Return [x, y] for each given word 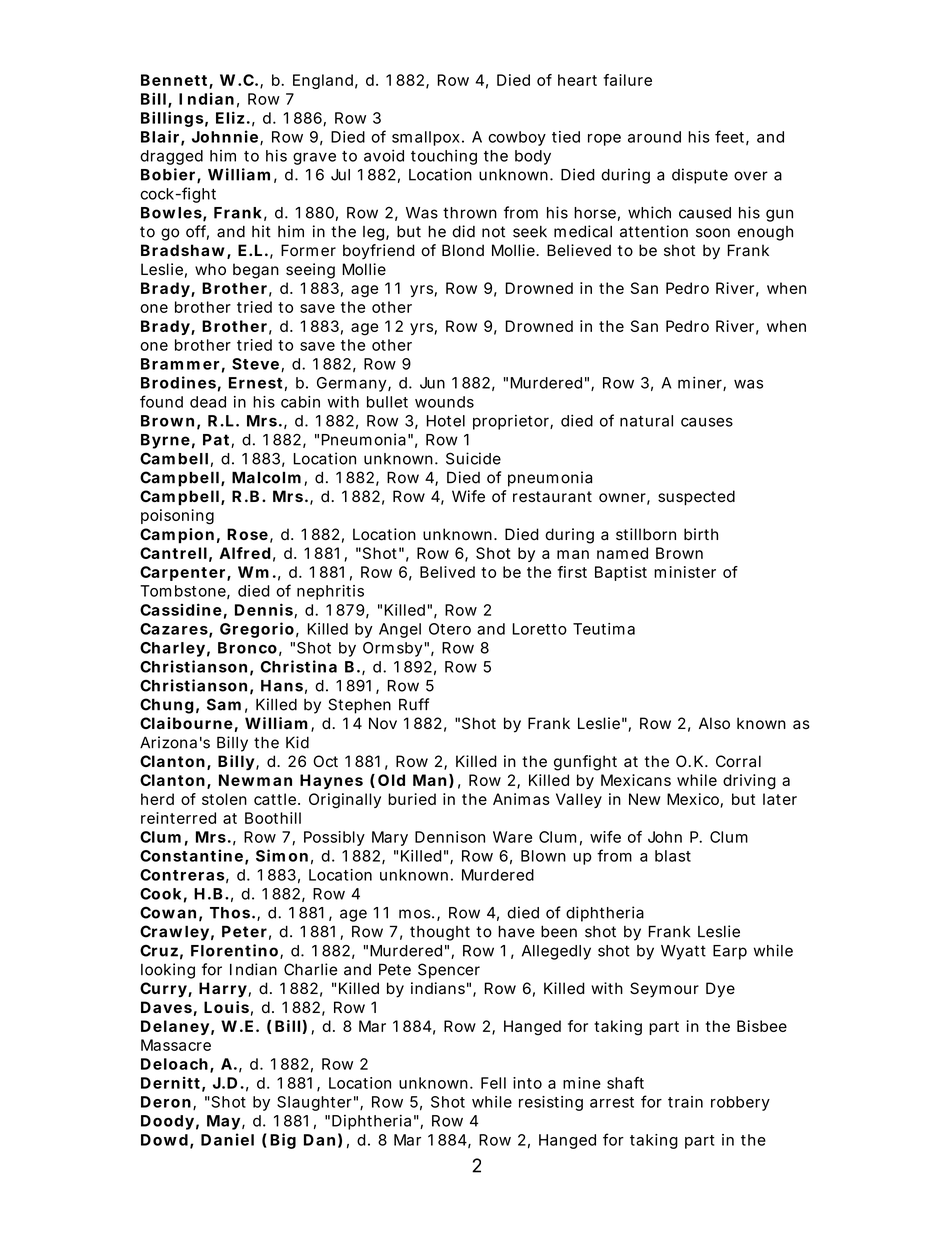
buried [412, 799]
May [223, 1122]
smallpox [426, 138]
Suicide [473, 458]
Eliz [230, 117]
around [654, 137]
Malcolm [266, 477]
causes [707, 422]
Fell [493, 1083]
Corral [738, 761]
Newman [255, 780]
